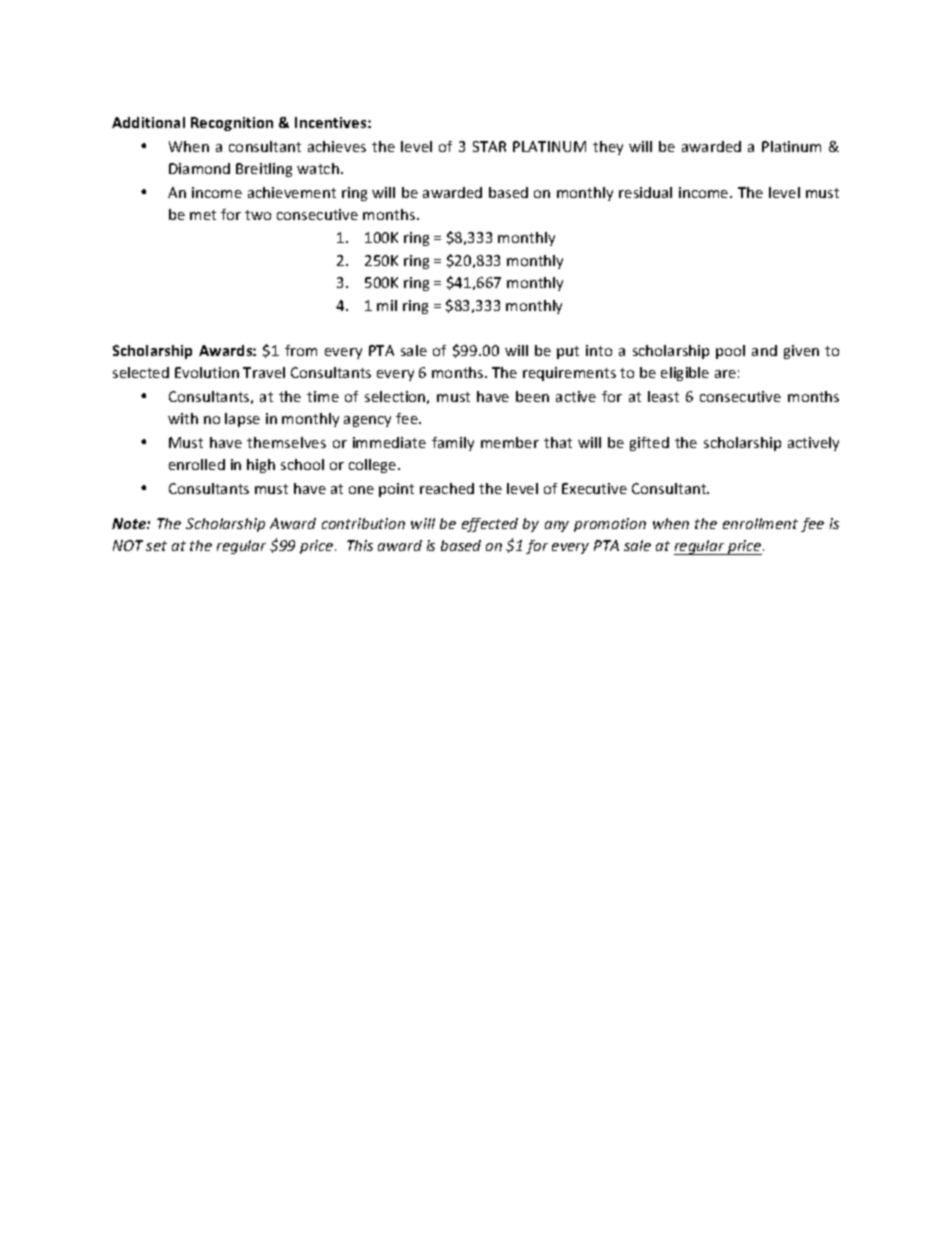 The height and width of the page is (1233, 952). I want to click on set, so click(156, 546).
